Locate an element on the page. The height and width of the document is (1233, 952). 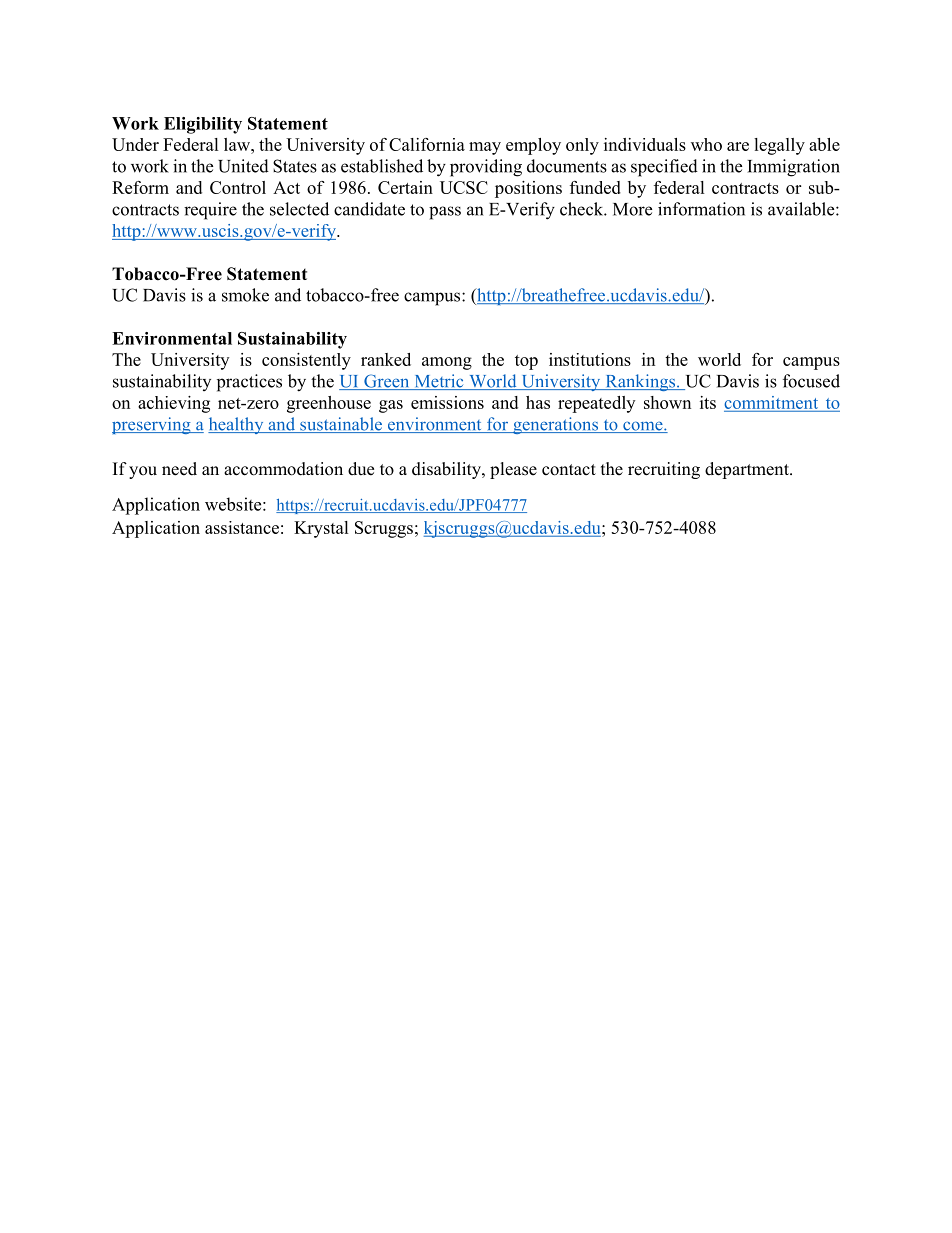
Krystal is located at coordinates (321, 529).
